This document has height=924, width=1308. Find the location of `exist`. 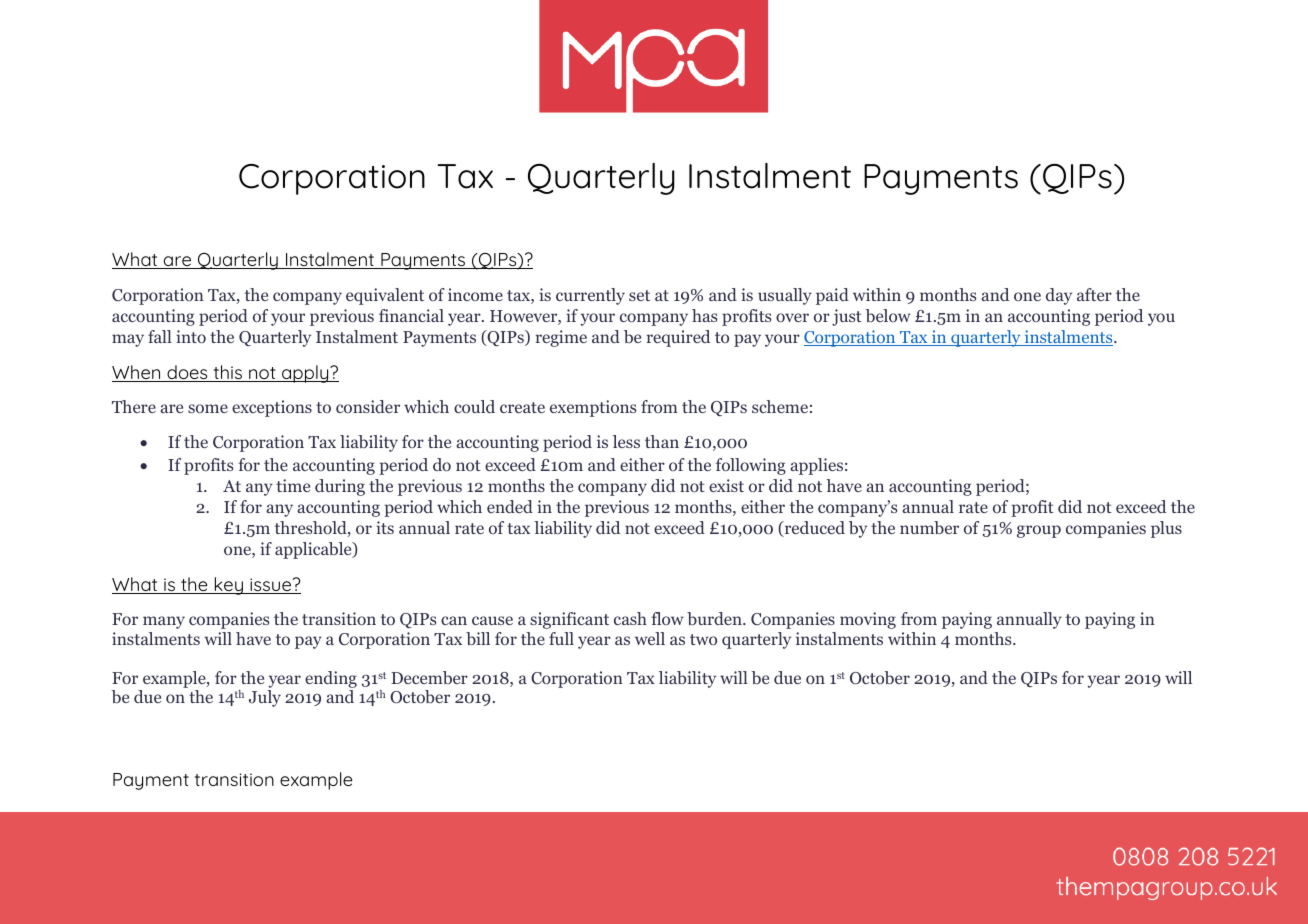

exist is located at coordinates (726, 485).
